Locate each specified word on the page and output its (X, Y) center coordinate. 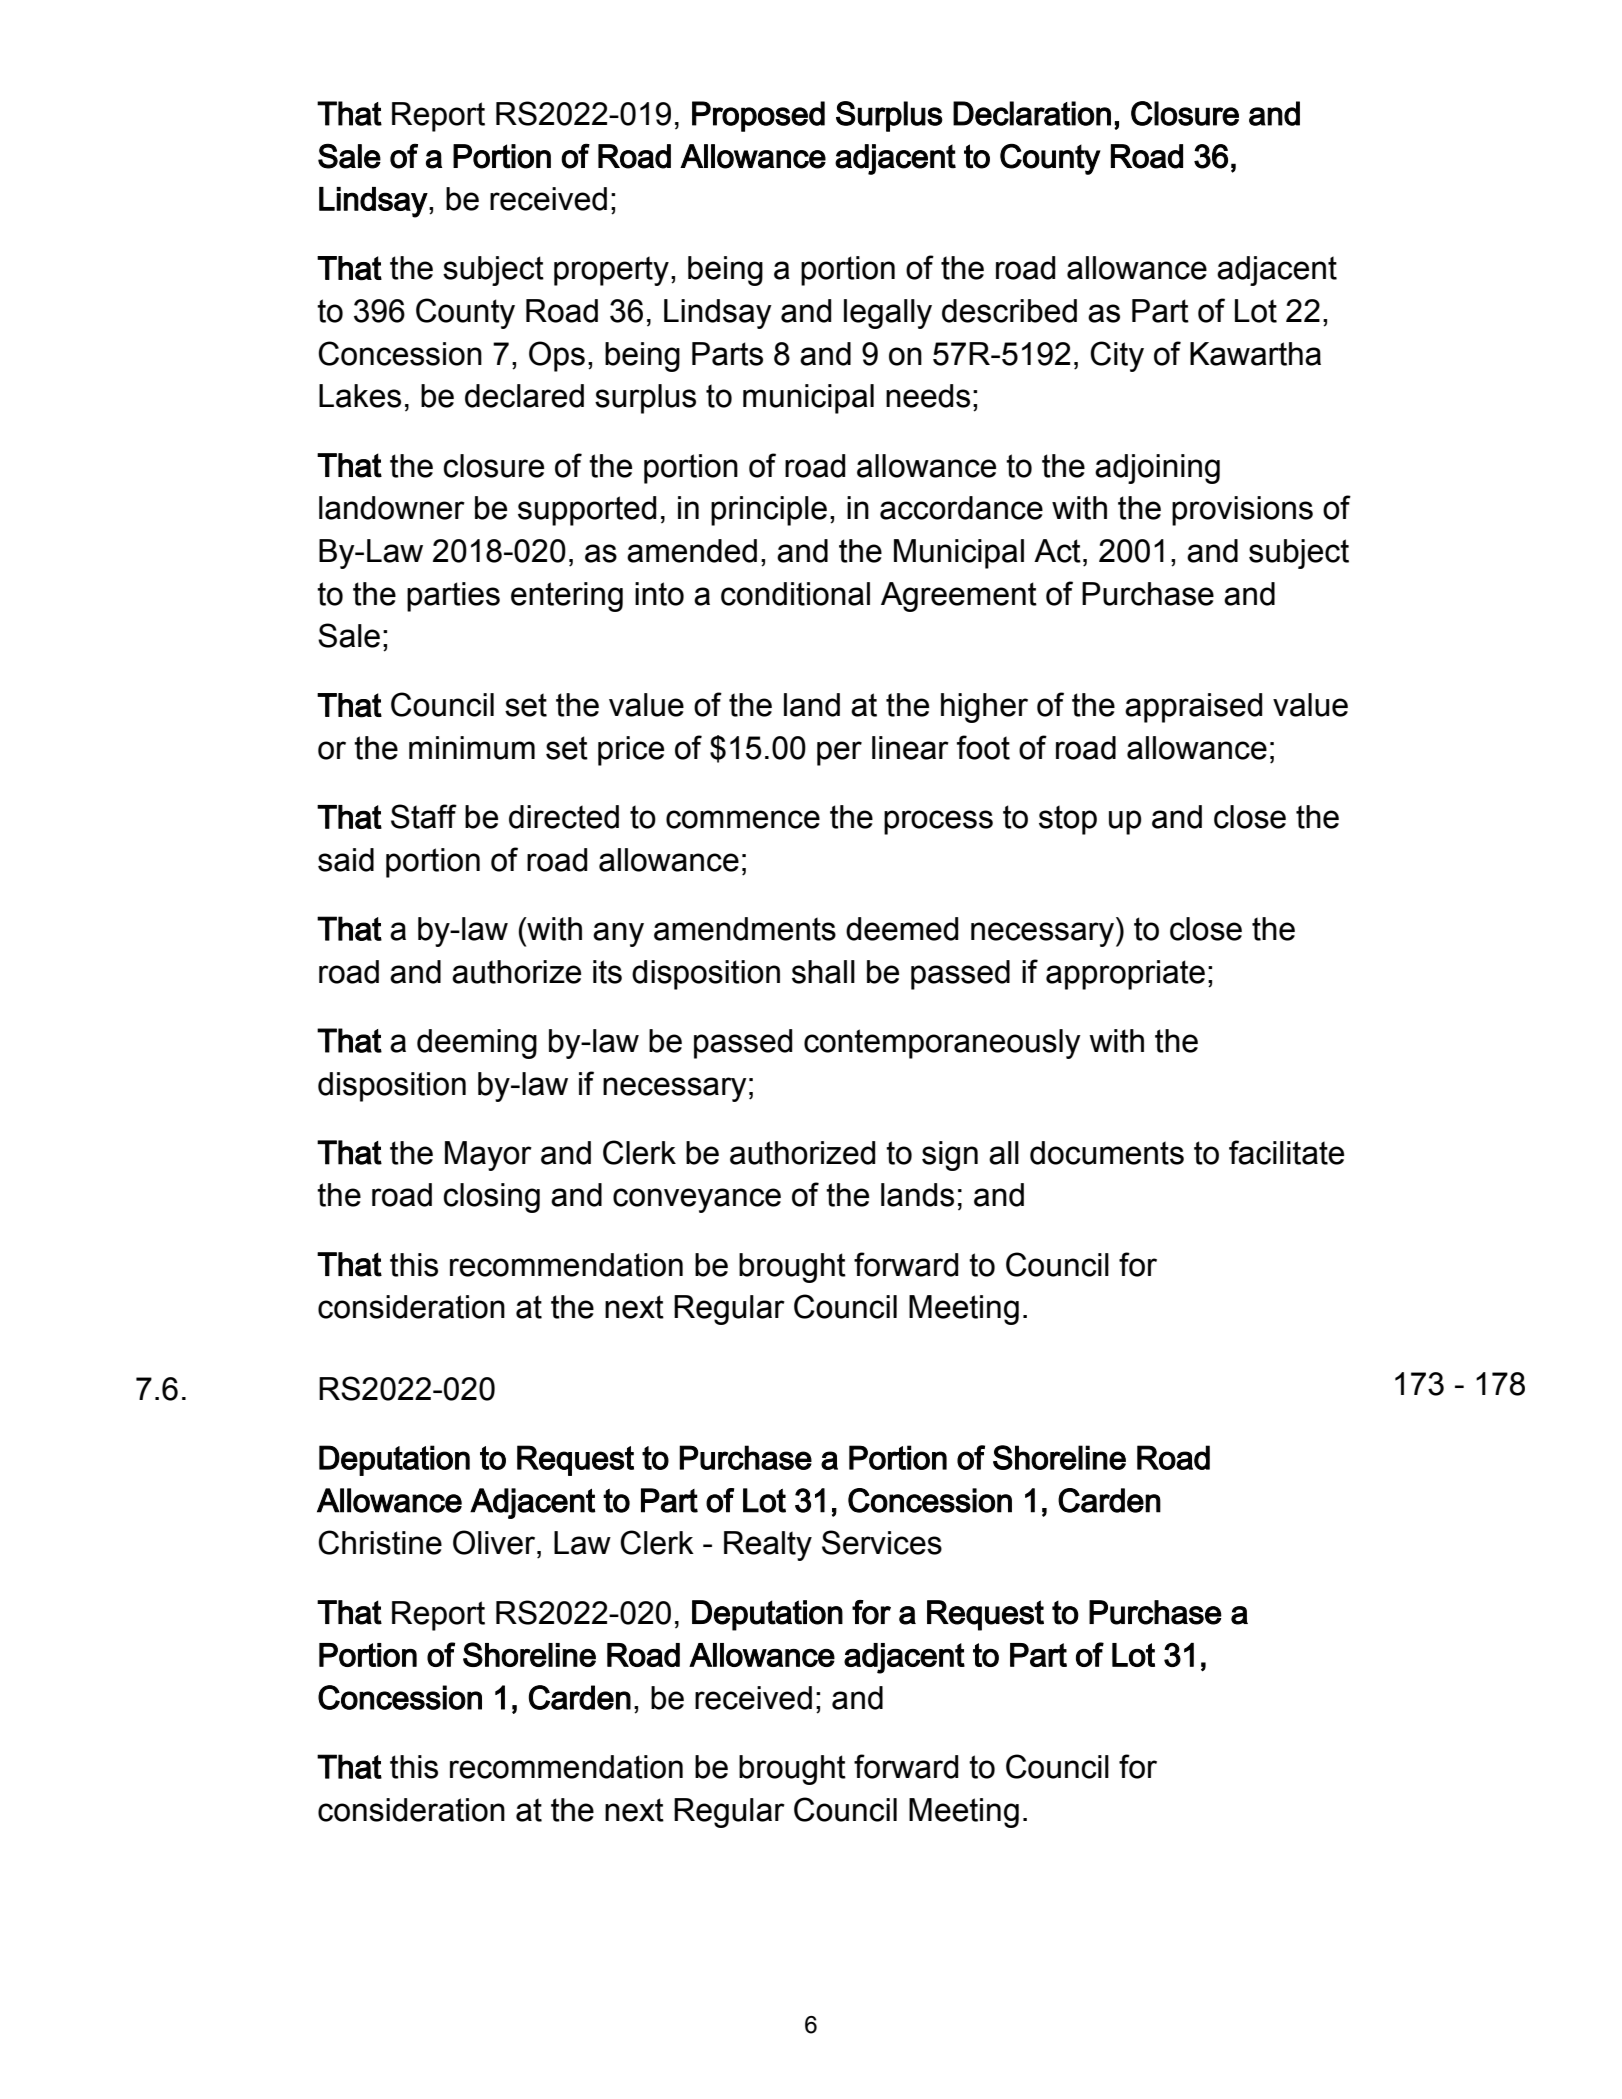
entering (567, 597)
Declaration (1032, 113)
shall (823, 972)
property (611, 271)
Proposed (758, 116)
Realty (768, 1546)
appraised (1193, 708)
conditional (795, 594)
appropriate (1125, 975)
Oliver (495, 1542)
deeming (477, 1044)
